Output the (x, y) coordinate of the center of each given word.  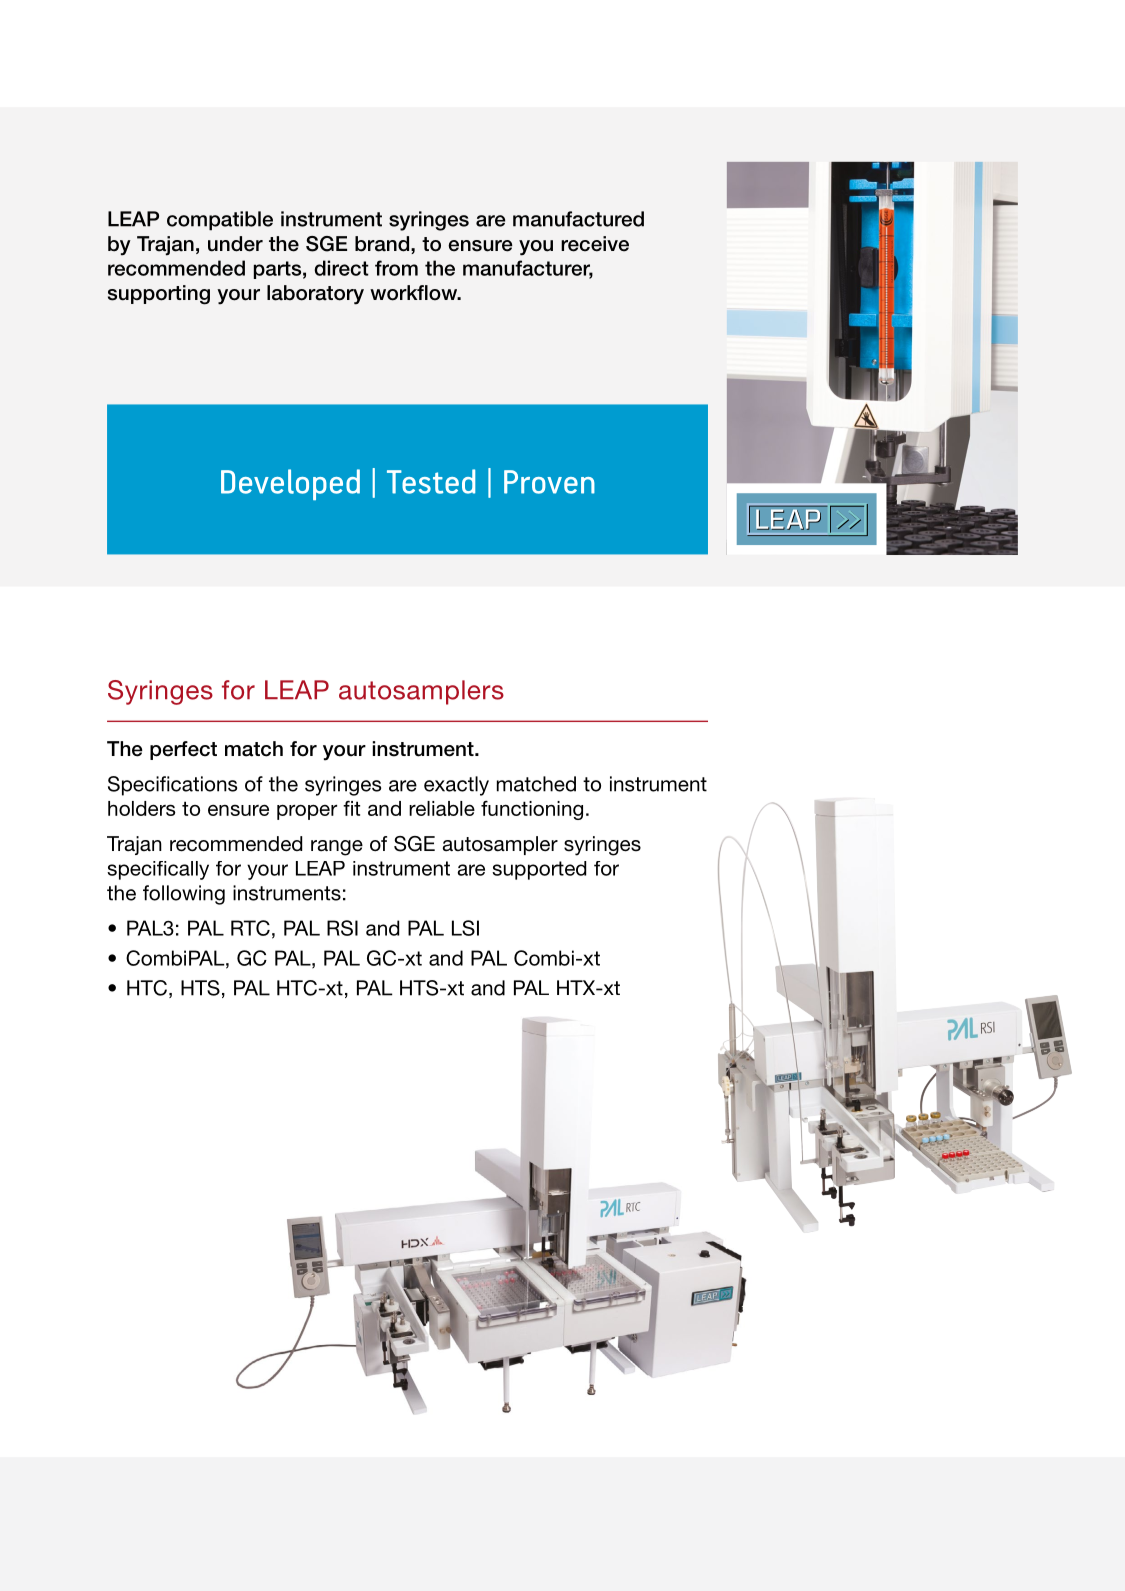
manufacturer (528, 269)
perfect (183, 750)
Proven (549, 482)
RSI (342, 928)
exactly (456, 786)
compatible (220, 221)
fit (351, 808)
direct (341, 268)
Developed (290, 484)
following (184, 895)
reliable (442, 808)
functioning (532, 810)
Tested (431, 481)
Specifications (172, 786)
